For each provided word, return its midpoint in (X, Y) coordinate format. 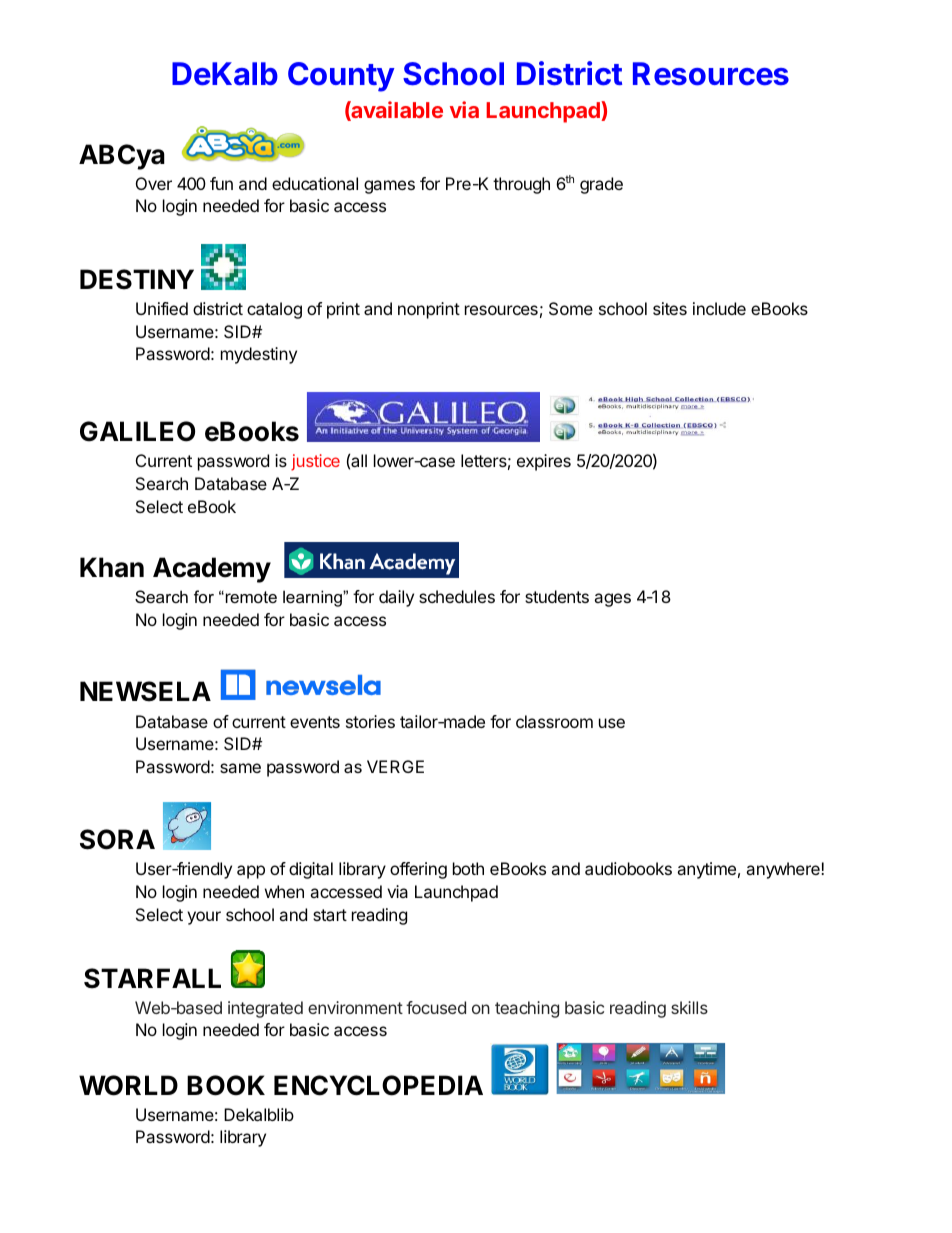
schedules (457, 596)
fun (221, 183)
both (468, 868)
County (341, 77)
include (719, 308)
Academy (212, 570)
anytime (706, 870)
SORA (117, 839)
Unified (162, 308)
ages (612, 600)
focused (436, 1007)
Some (571, 308)
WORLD (128, 1085)
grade (601, 185)
